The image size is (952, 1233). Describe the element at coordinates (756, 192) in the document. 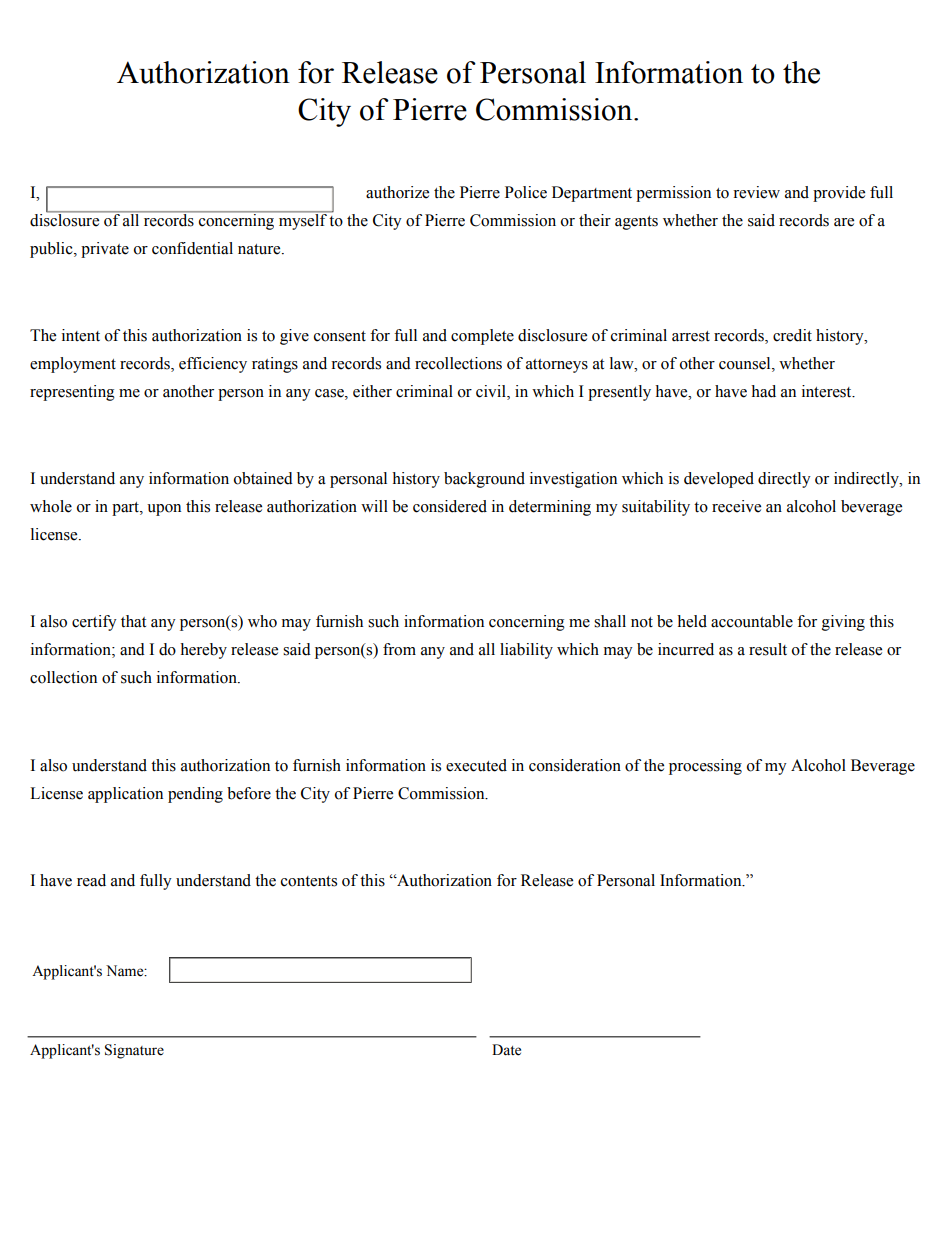

I see `review` at that location.
